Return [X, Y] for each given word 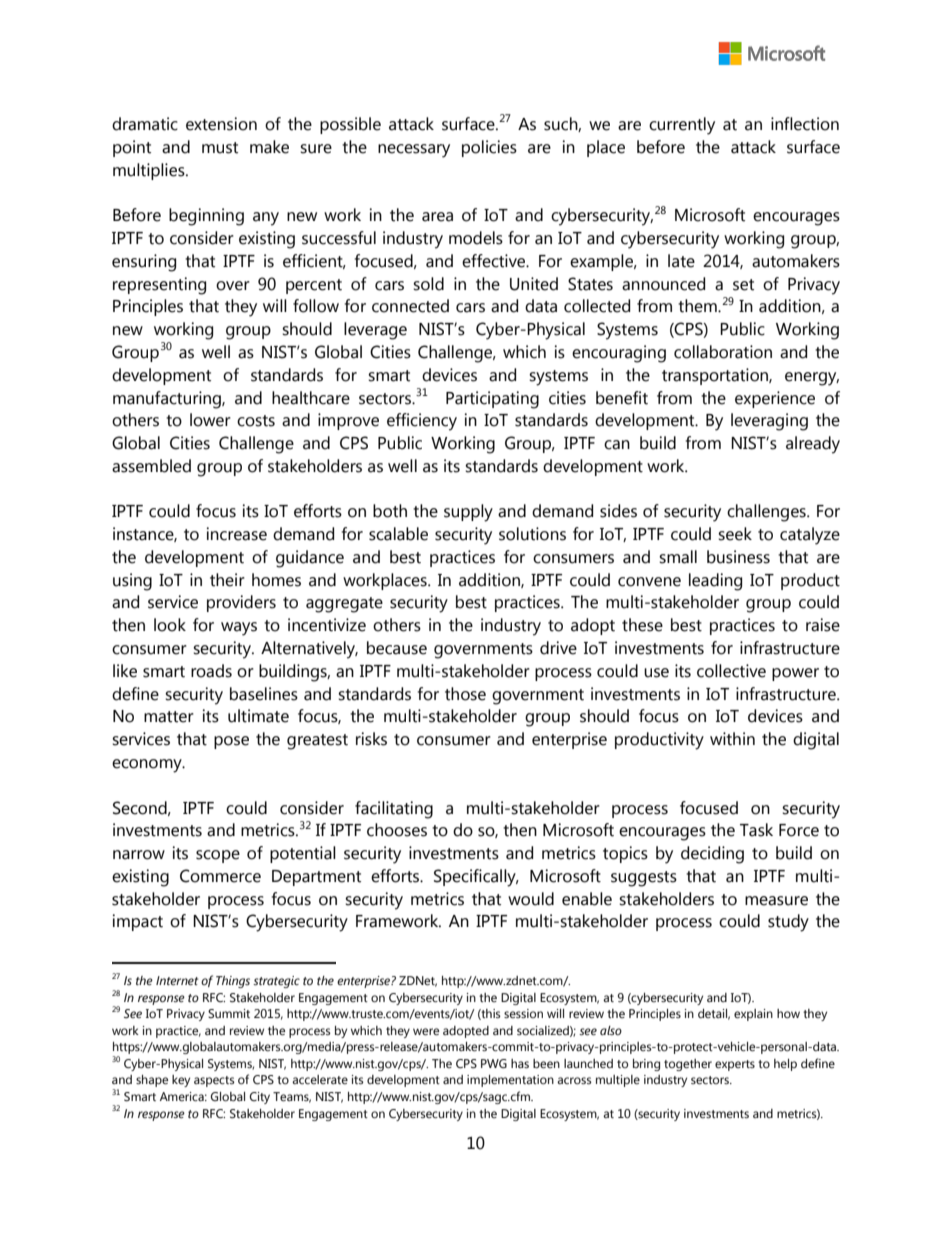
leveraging [769, 422]
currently [682, 126]
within [732, 739]
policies [489, 148]
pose [231, 742]
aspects [214, 1081]
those [465, 694]
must [220, 148]
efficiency [422, 422]
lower [210, 420]
